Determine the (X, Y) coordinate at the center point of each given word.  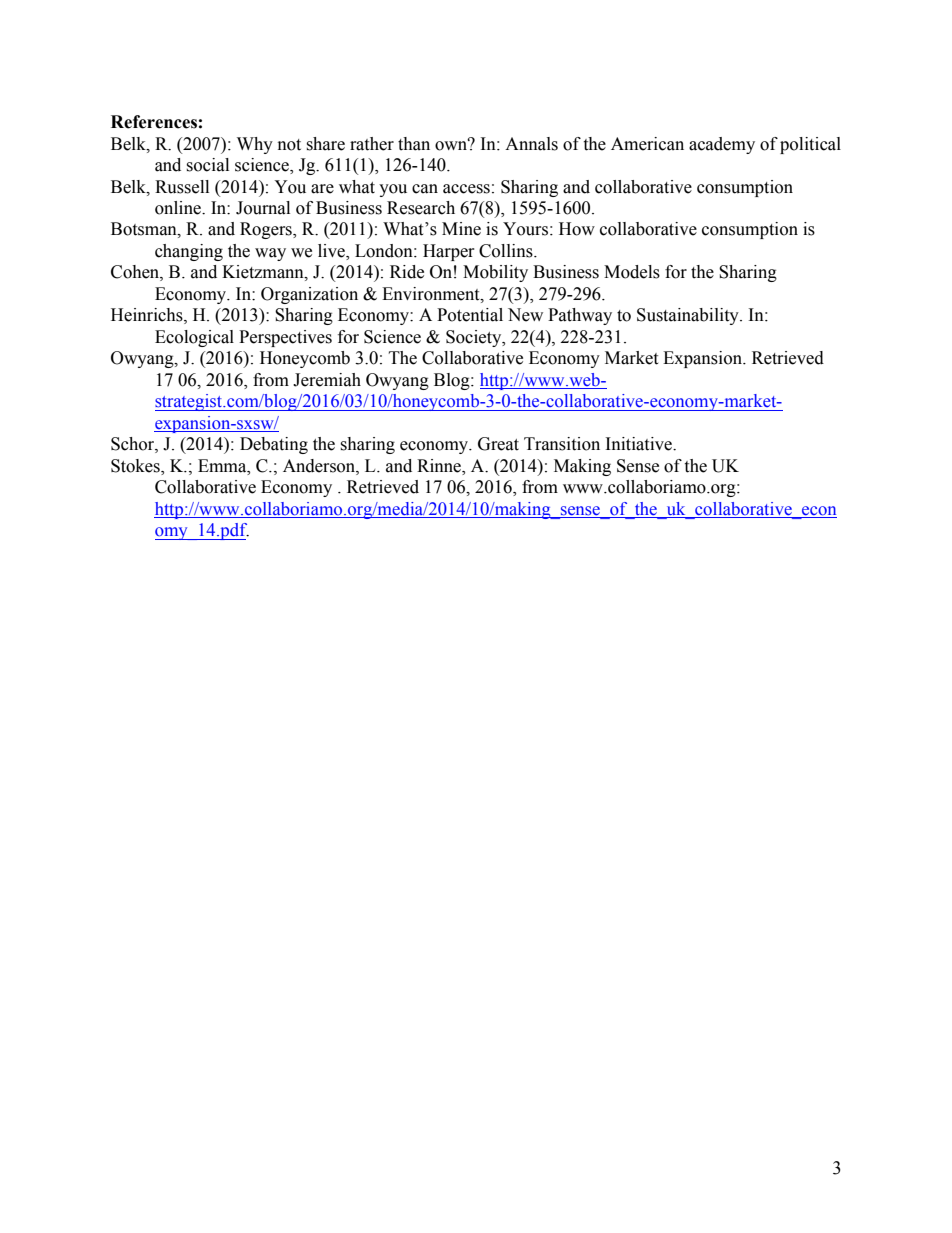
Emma (223, 466)
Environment (432, 294)
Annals (531, 144)
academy (722, 145)
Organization (309, 295)
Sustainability (689, 316)
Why (255, 145)
